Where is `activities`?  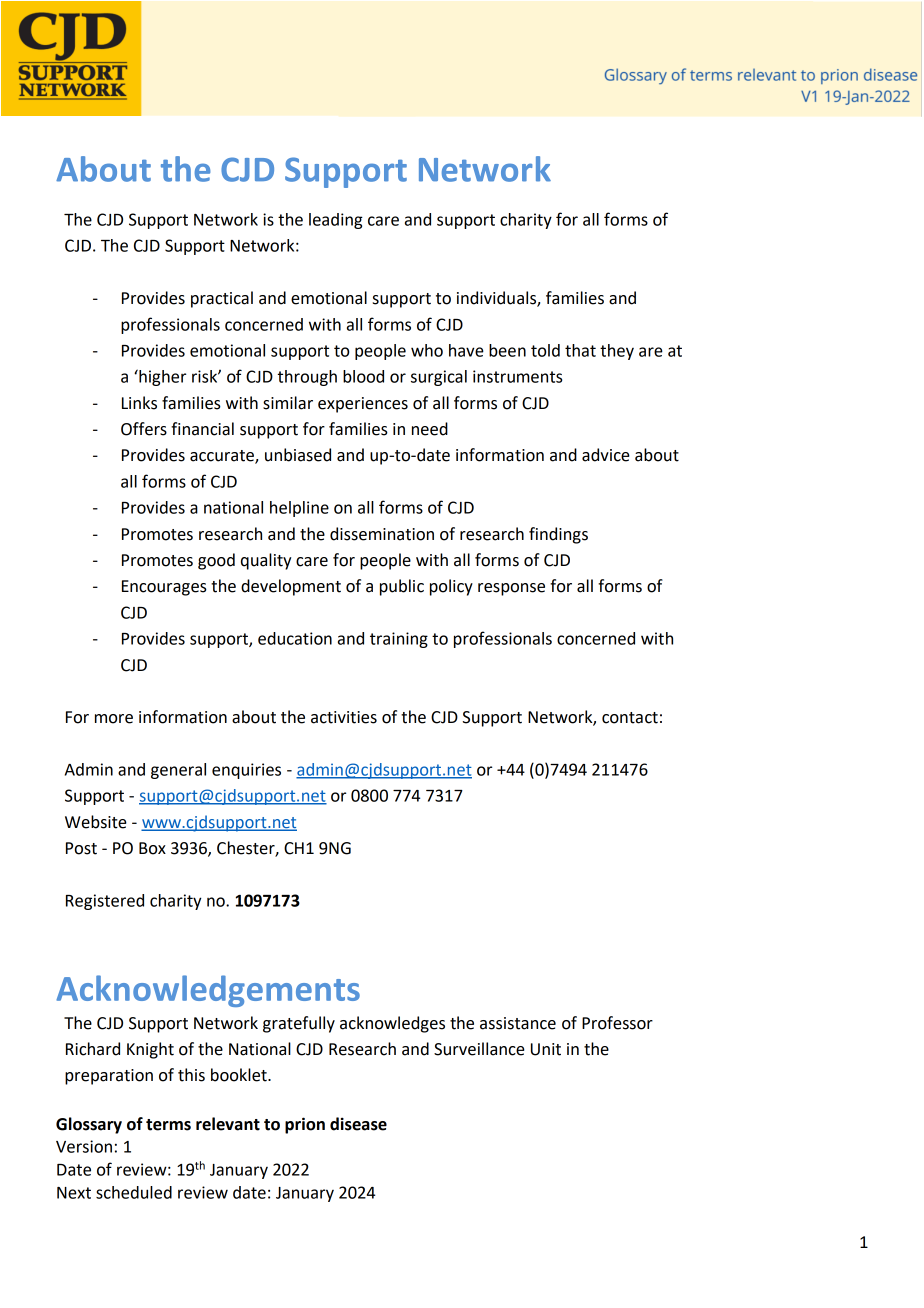
activities is located at coordinates (344, 717).
